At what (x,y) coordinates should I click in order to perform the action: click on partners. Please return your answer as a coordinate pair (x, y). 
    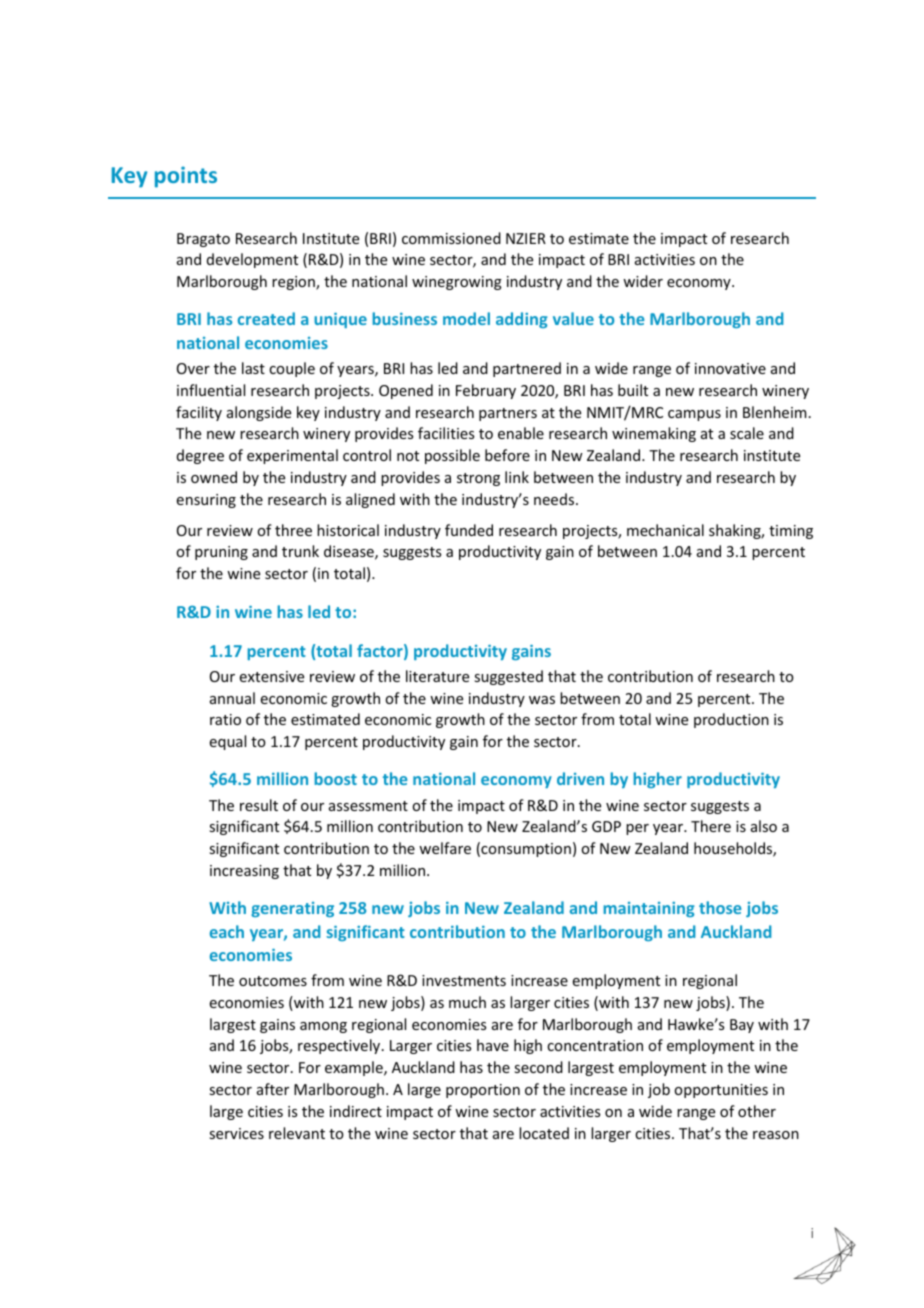
    Looking at the image, I should click on (508, 414).
